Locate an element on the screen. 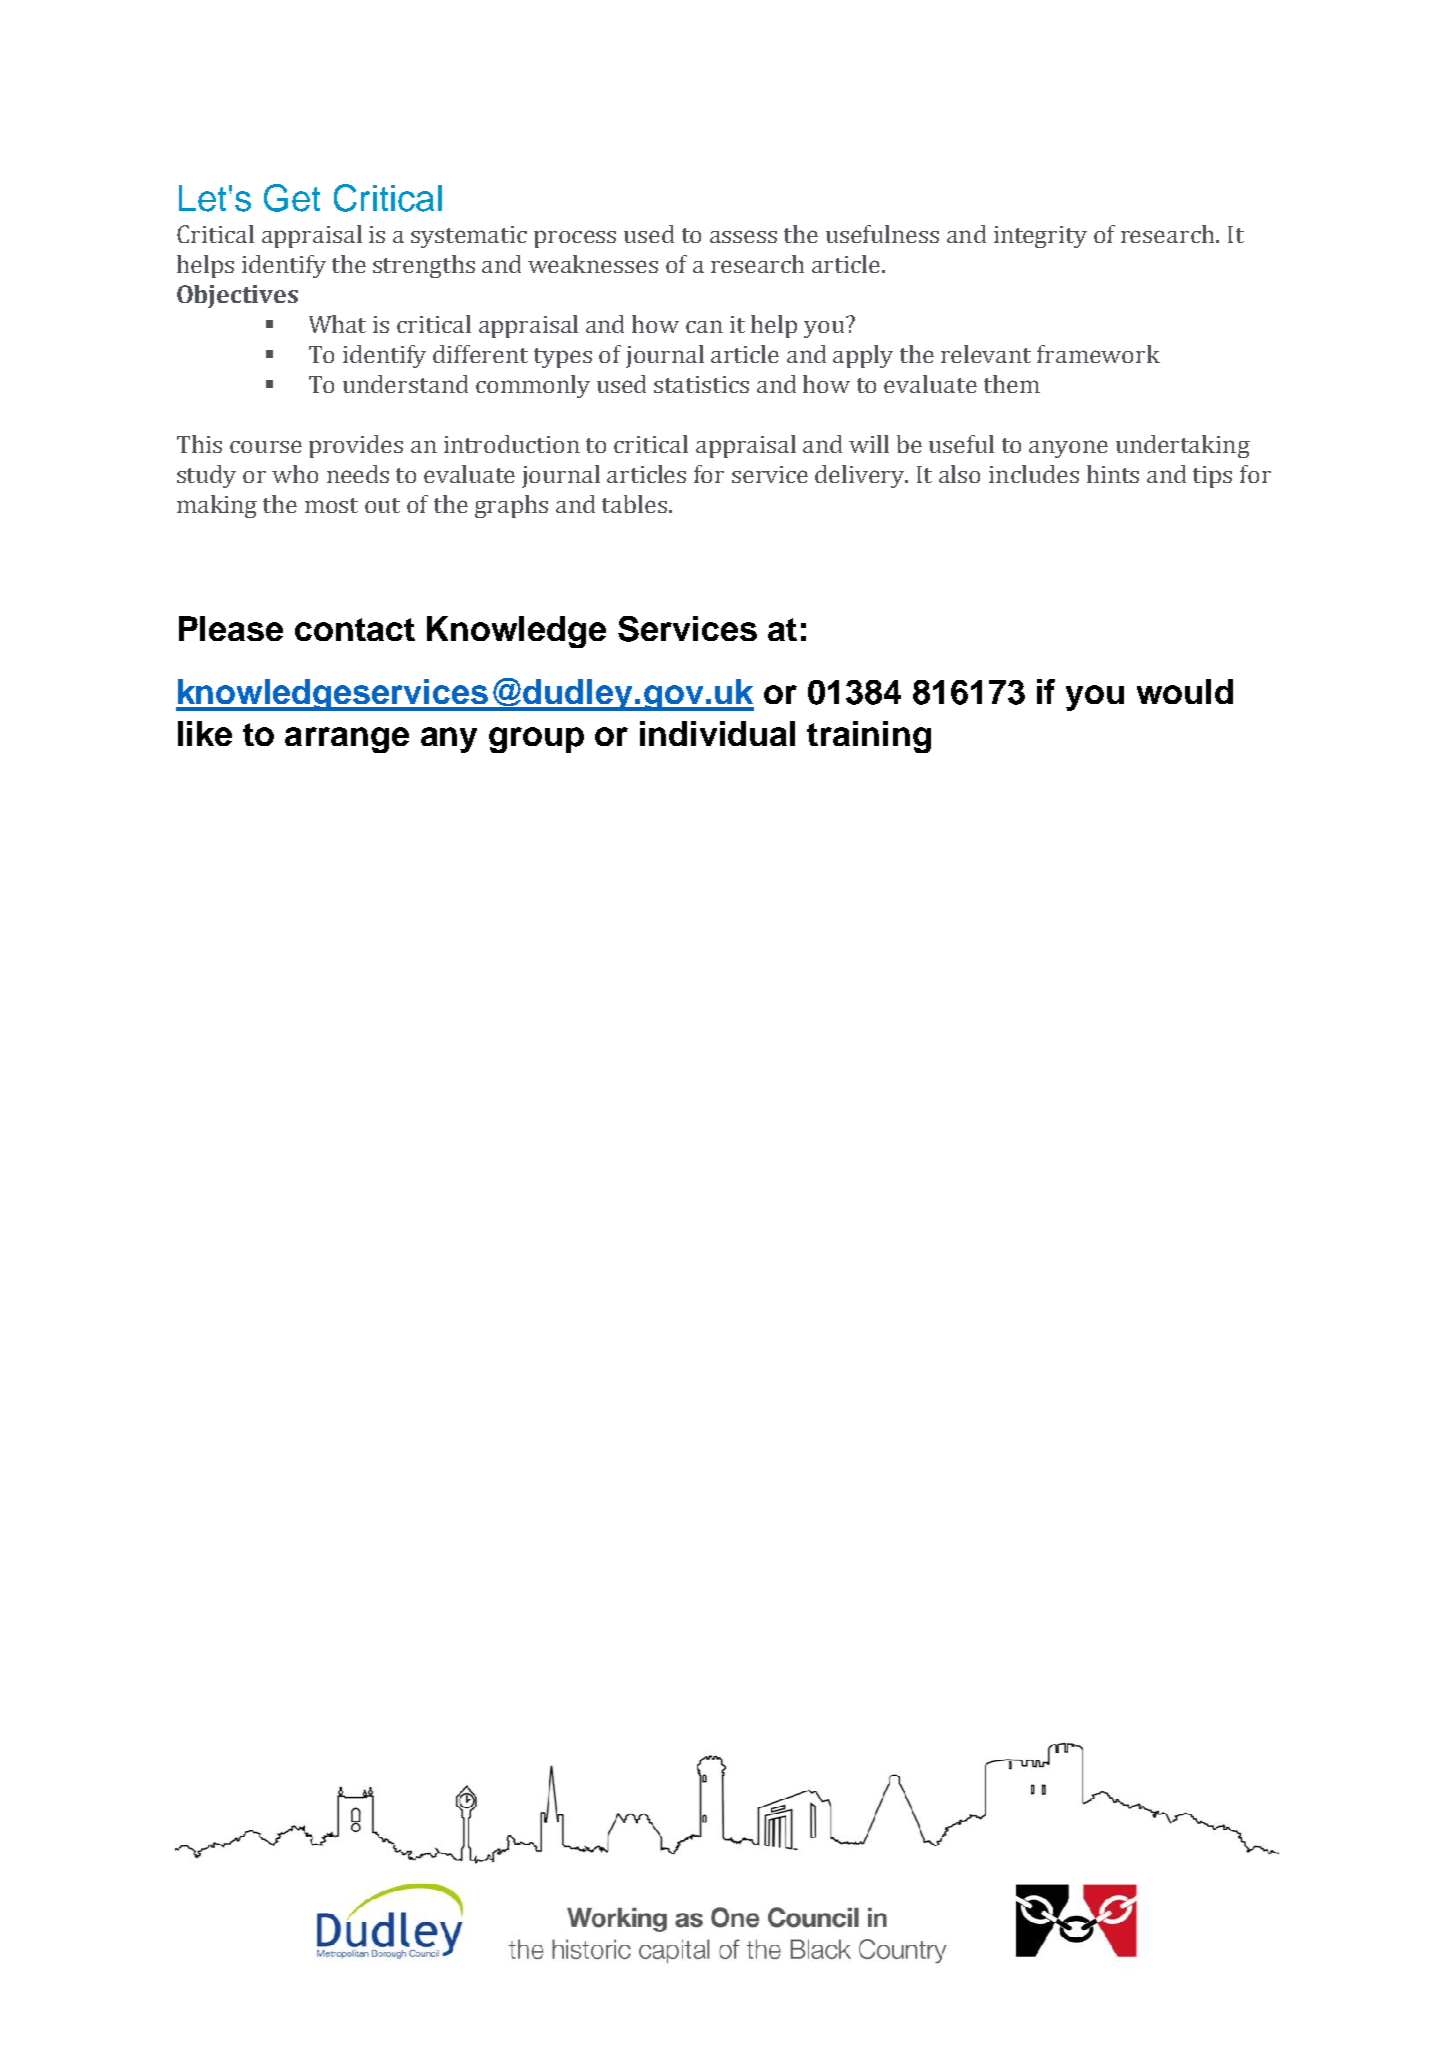 This screenshot has width=1455, height=2058. most is located at coordinates (331, 505).
